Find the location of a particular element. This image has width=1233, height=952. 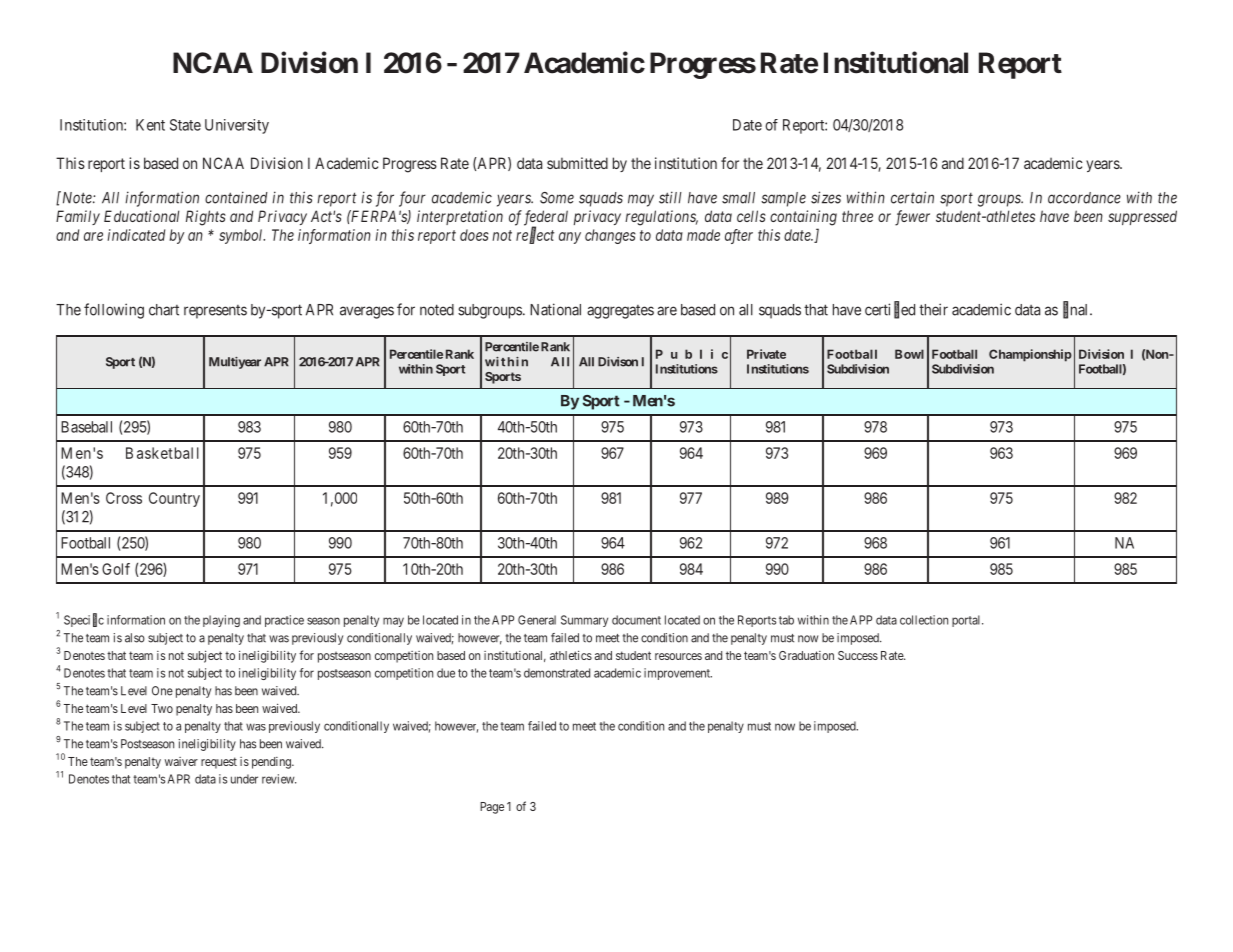

Multiyear is located at coordinates (235, 363).
